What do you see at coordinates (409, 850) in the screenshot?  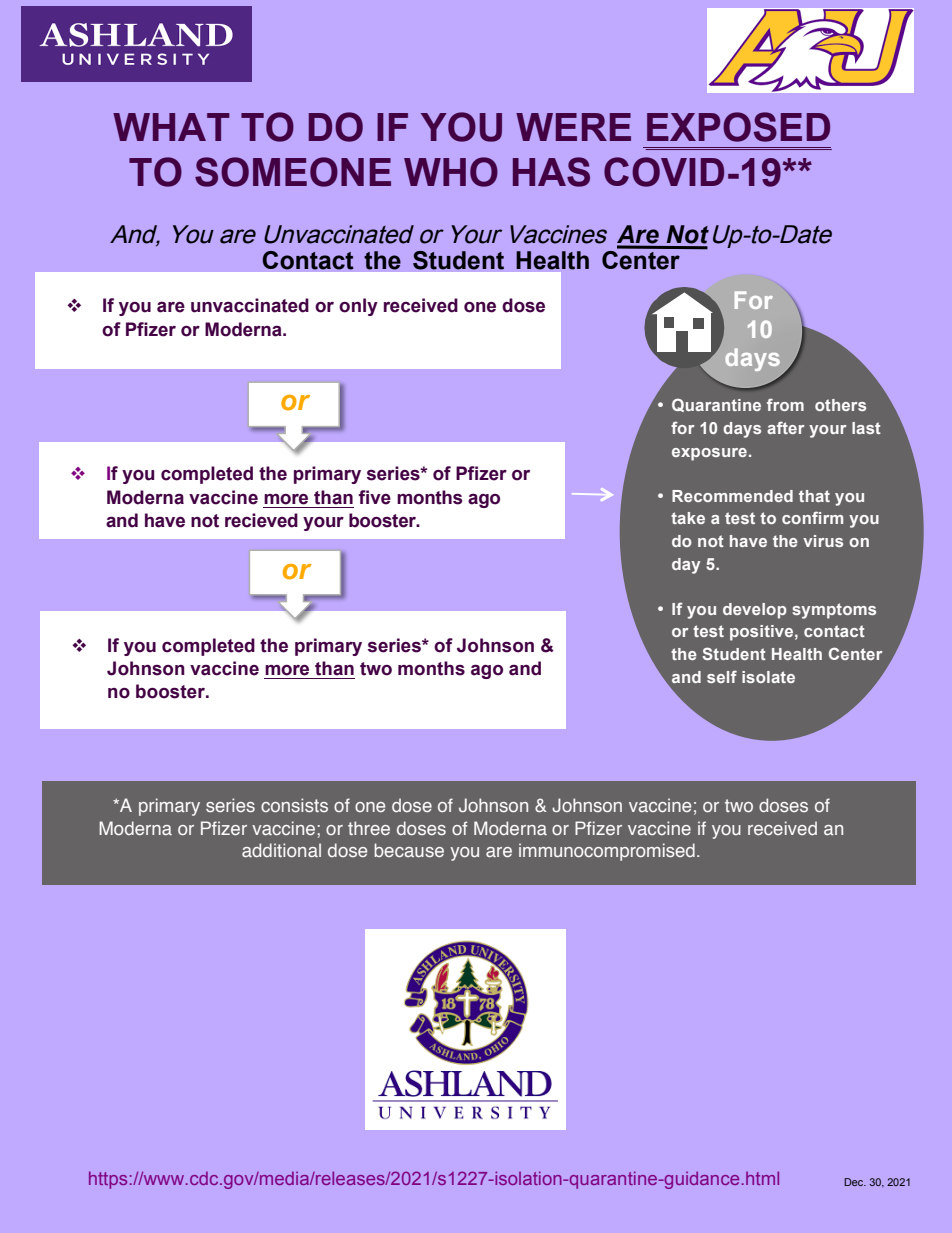 I see `because` at bounding box center [409, 850].
